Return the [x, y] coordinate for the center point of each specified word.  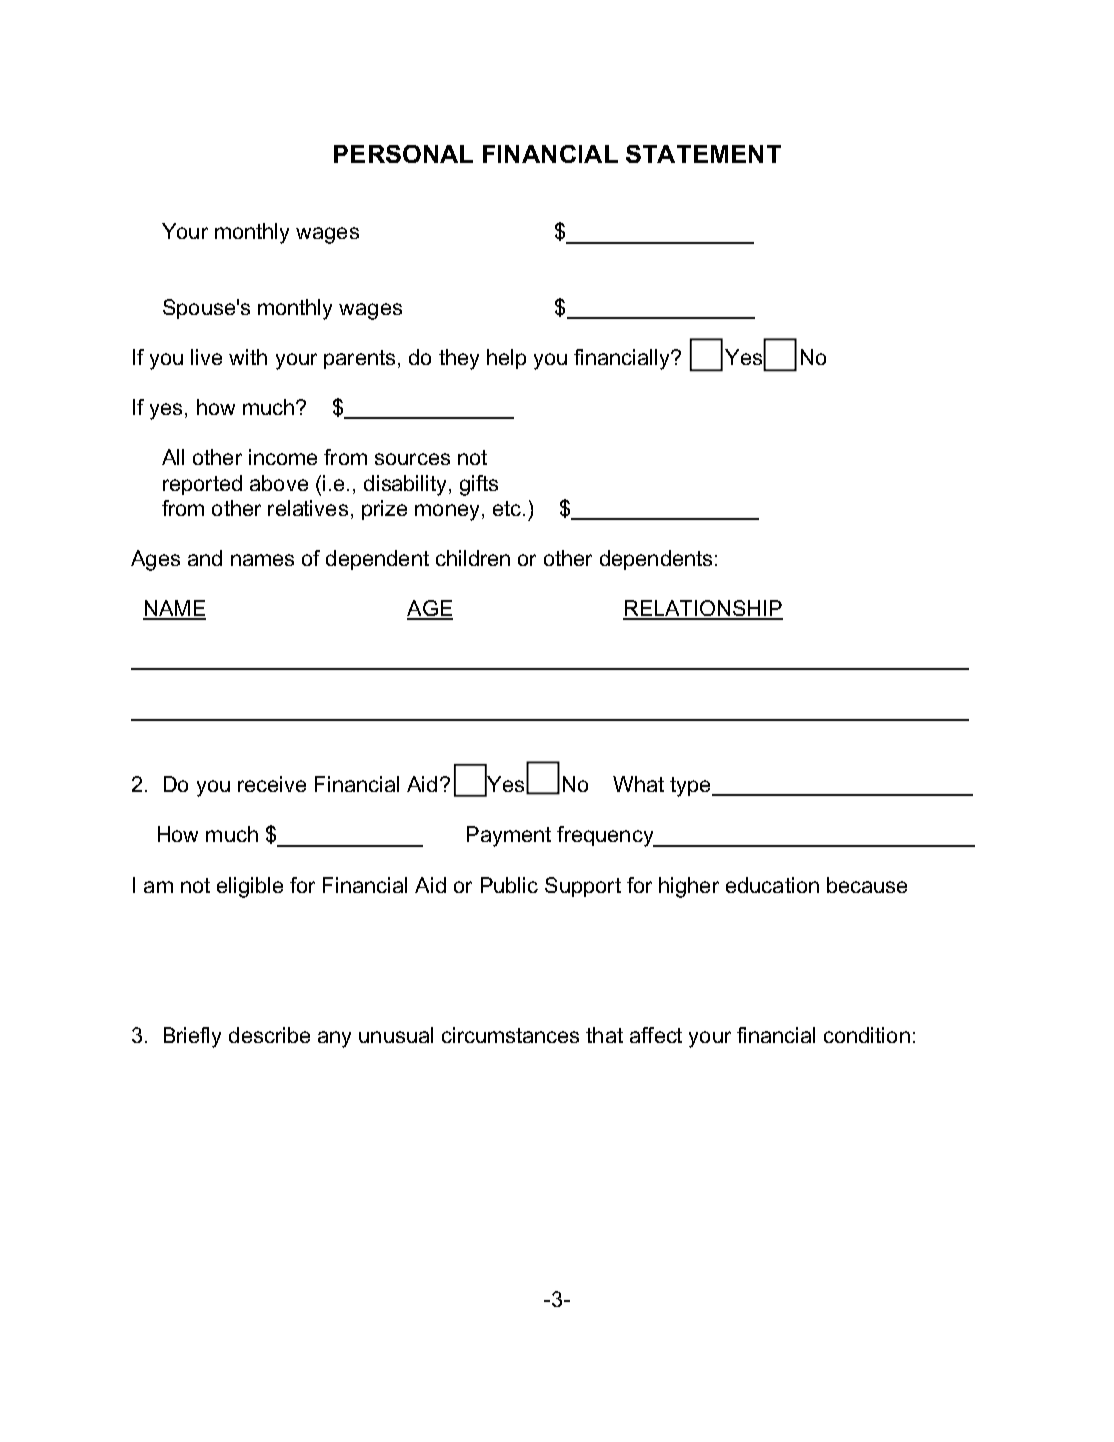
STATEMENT [703, 154]
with [248, 357]
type [691, 787]
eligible [250, 887]
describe [269, 1035]
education [772, 885]
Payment [509, 836]
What [638, 784]
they [459, 359]
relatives [308, 508]
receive [272, 784]
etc [507, 508]
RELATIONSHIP [703, 609]
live [206, 357]
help [506, 359]
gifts [479, 485]
